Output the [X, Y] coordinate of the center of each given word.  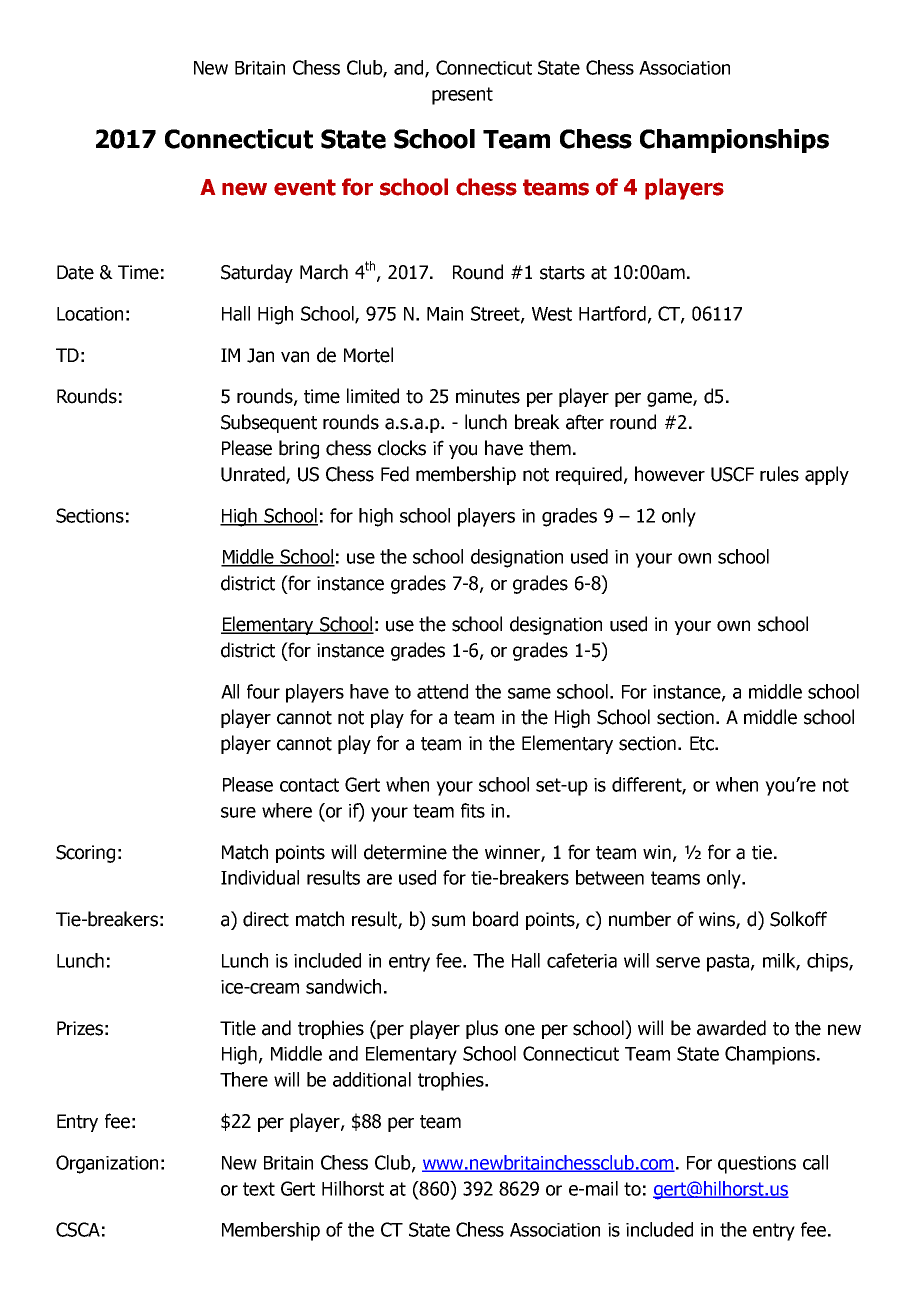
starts [562, 273]
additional [372, 1079]
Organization [107, 1164]
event [305, 187]
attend [442, 691]
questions [757, 1165]
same [529, 693]
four [263, 691]
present [462, 96]
